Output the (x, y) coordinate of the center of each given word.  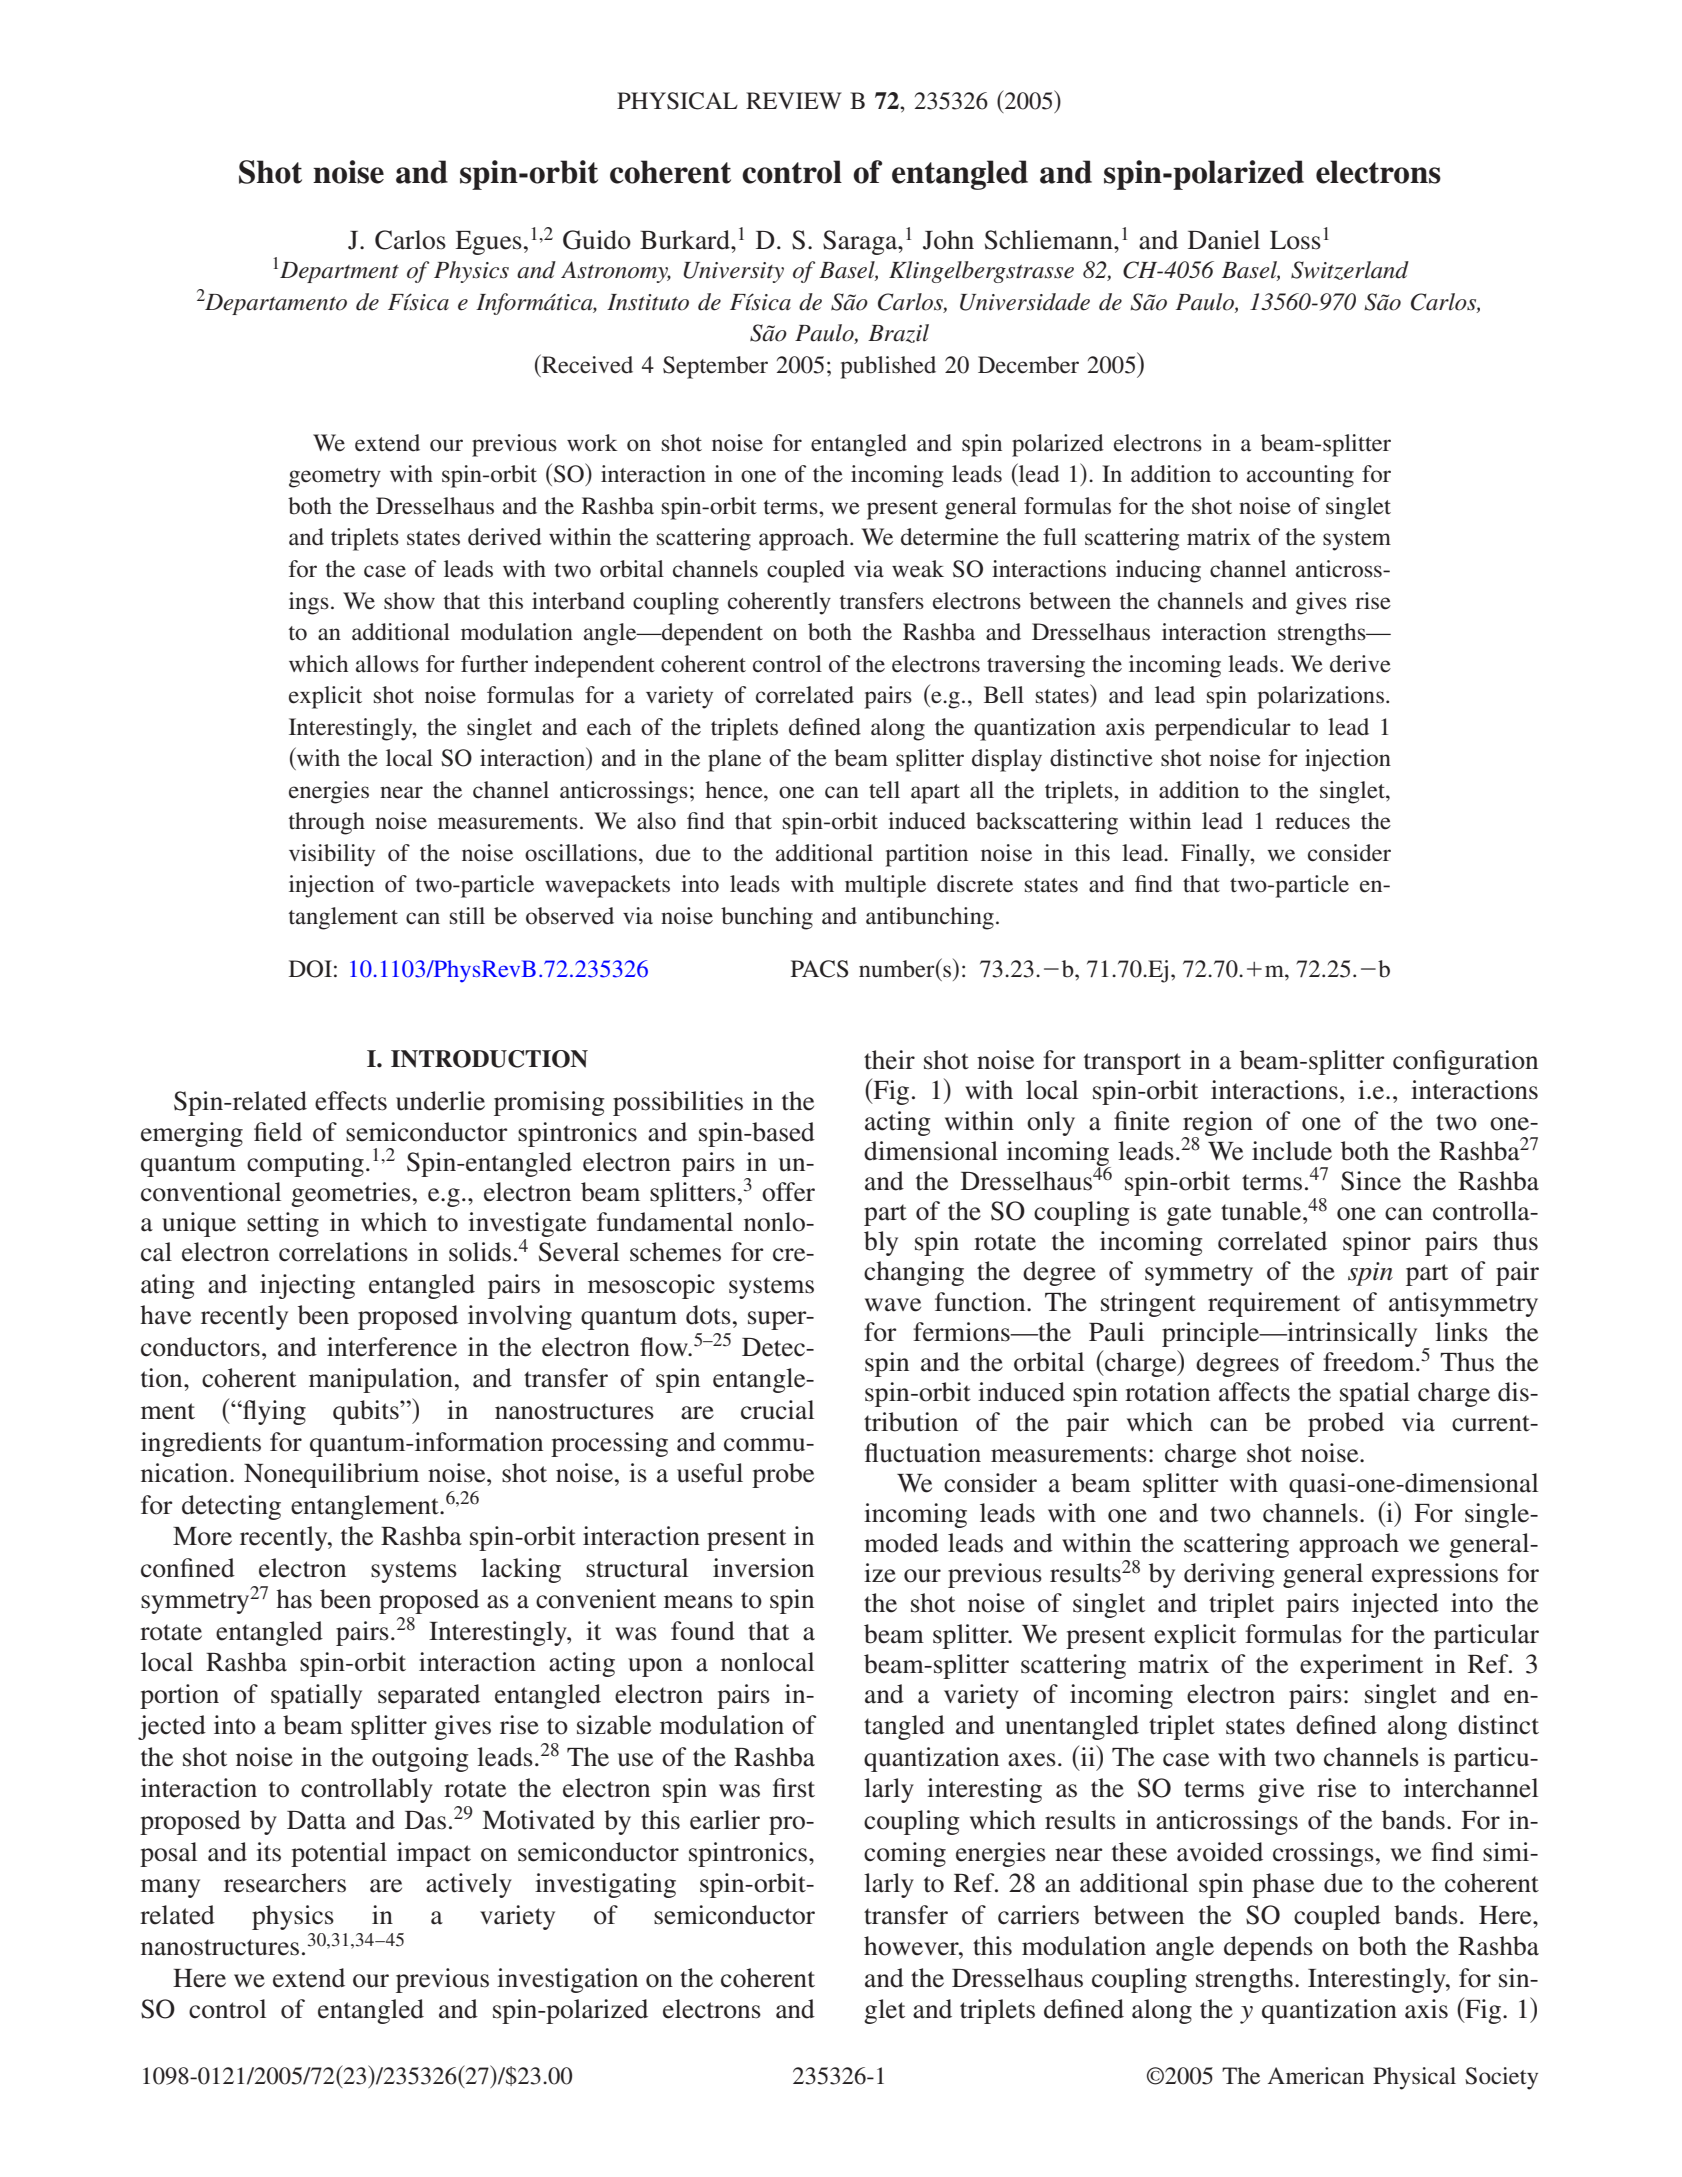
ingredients (201, 1444)
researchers (285, 1883)
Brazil (898, 333)
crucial (777, 1410)
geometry (335, 478)
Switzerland (1350, 270)
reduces (1312, 821)
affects (1254, 1392)
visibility (332, 855)
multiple (885, 886)
